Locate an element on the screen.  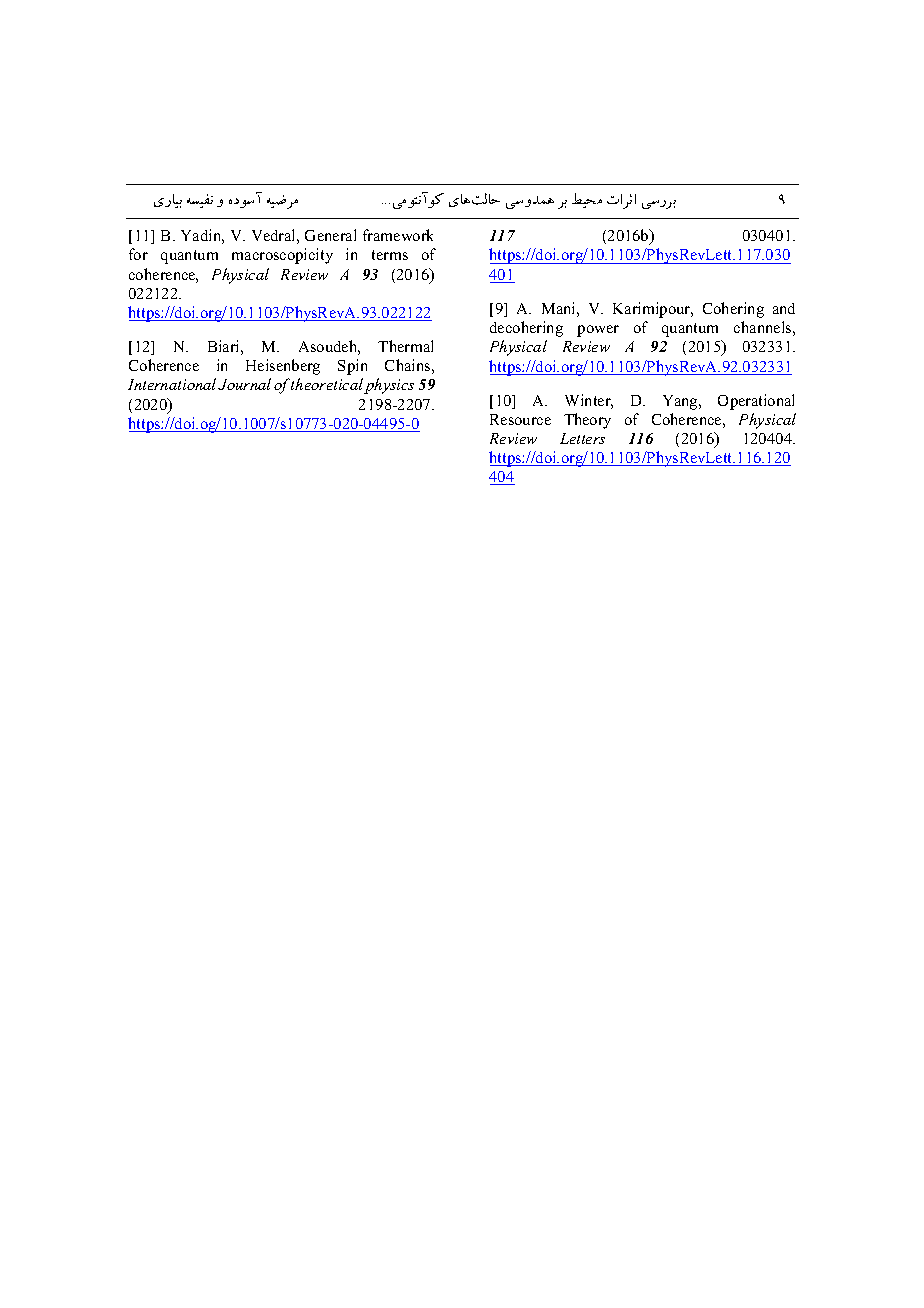
framework is located at coordinates (398, 235).
